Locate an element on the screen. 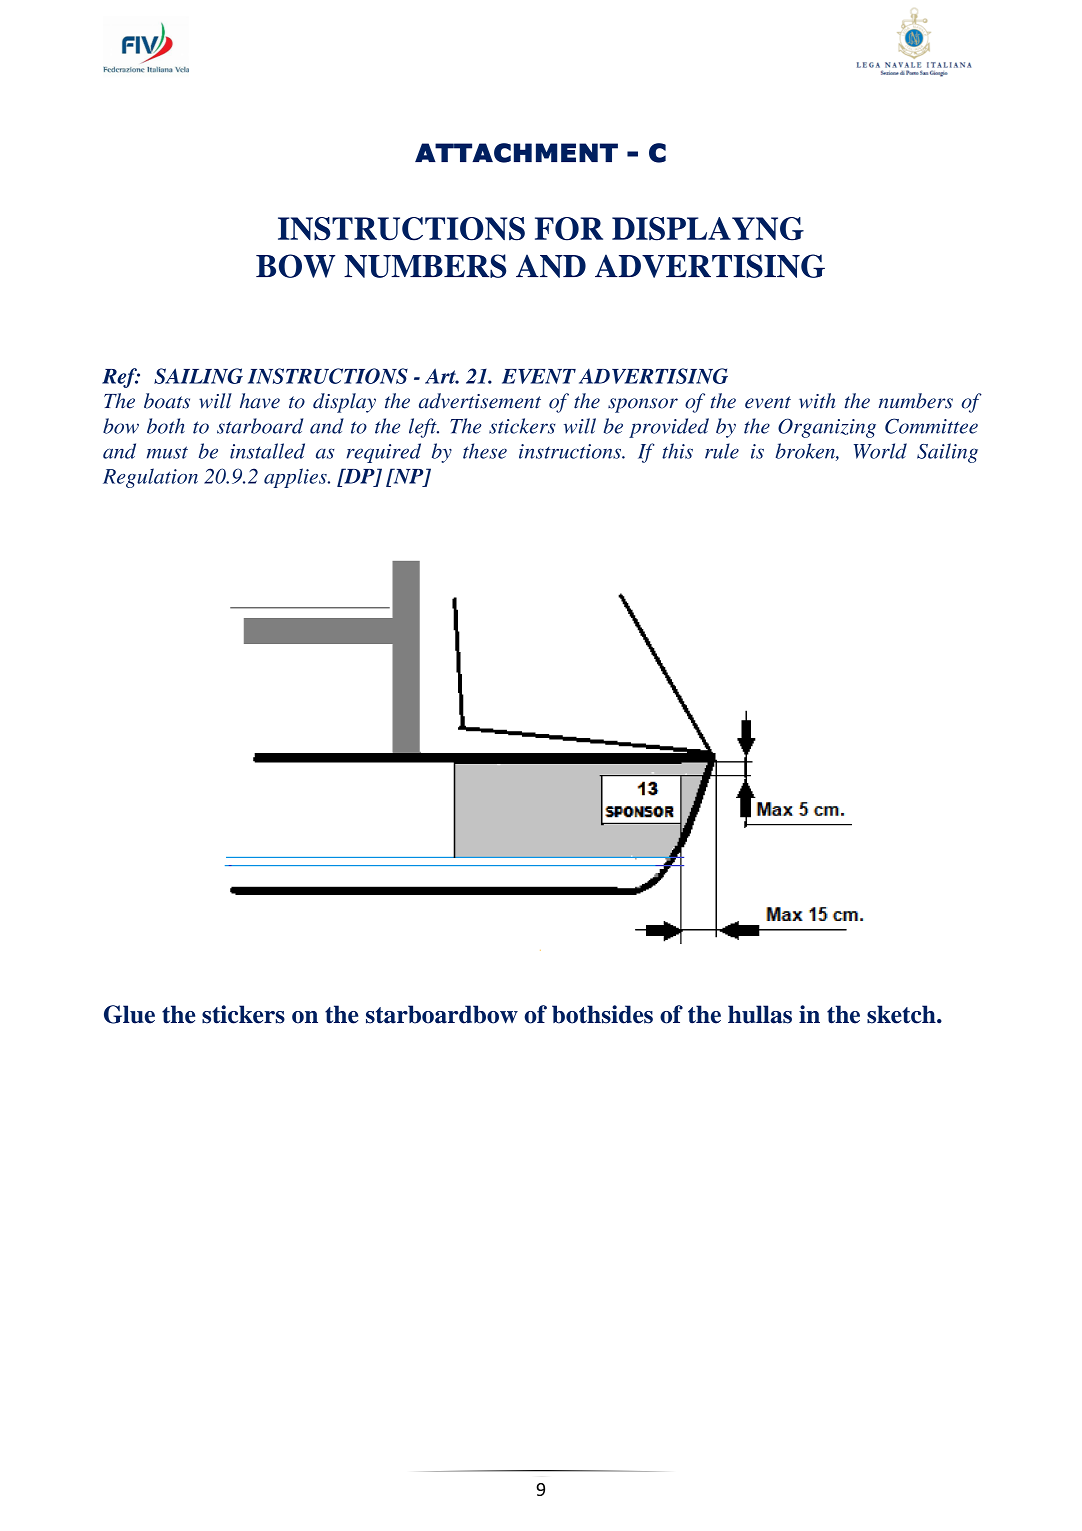 The image size is (1082, 1531). installed is located at coordinates (267, 451).
